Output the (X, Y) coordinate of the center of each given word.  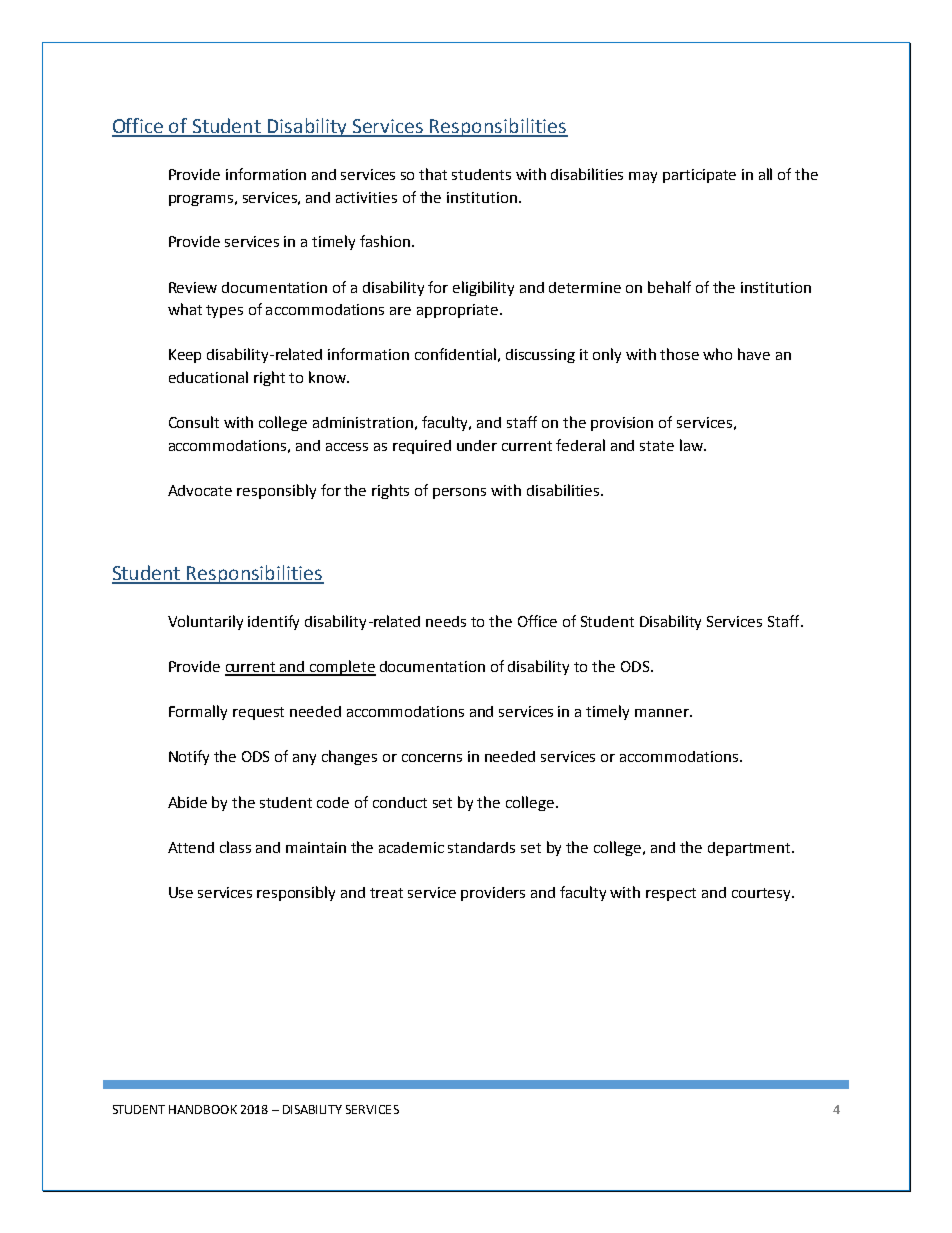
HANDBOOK (203, 1109)
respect (671, 894)
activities (366, 197)
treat (386, 893)
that (433, 174)
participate (699, 176)
